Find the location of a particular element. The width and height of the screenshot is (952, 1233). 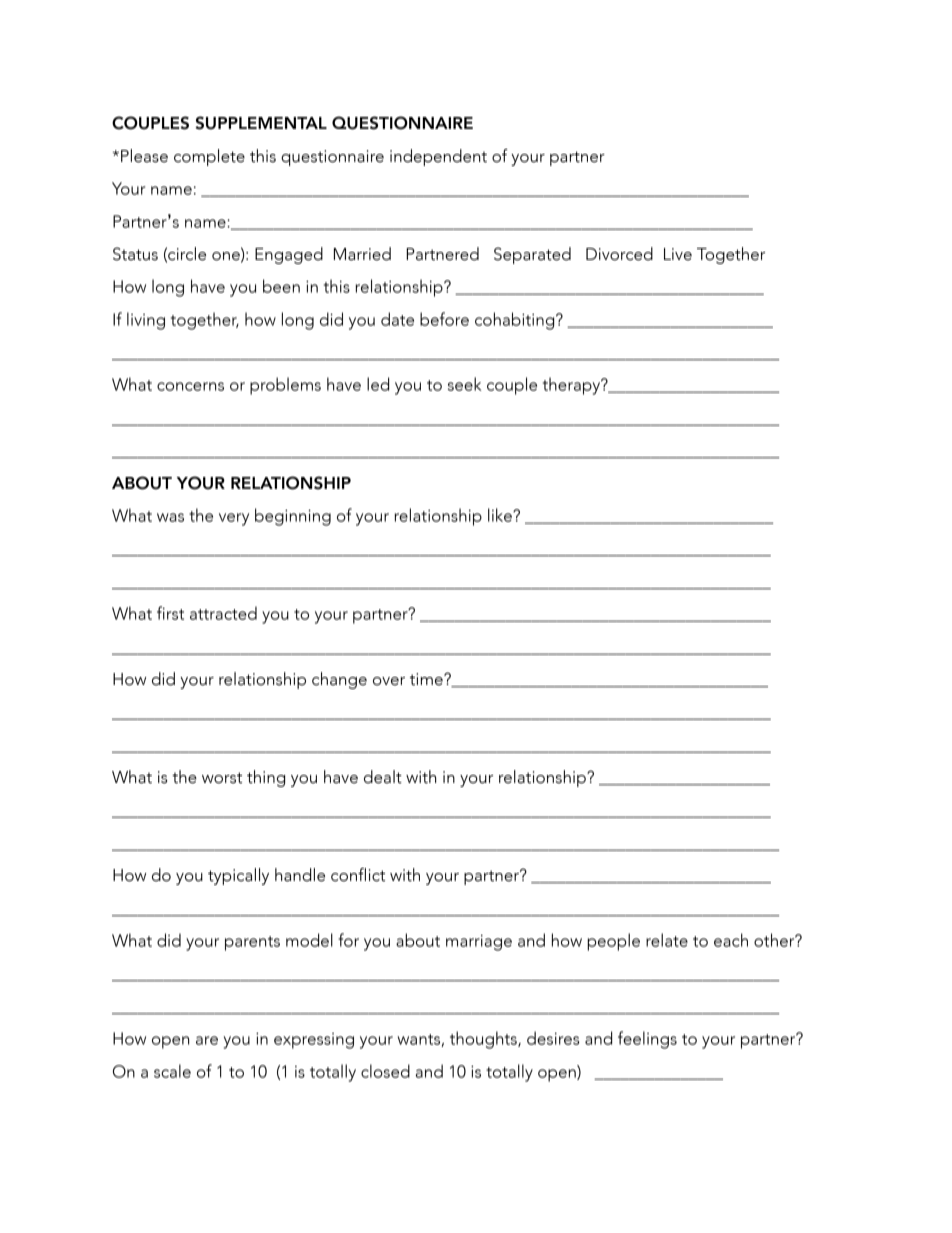

independent is located at coordinates (438, 157).
